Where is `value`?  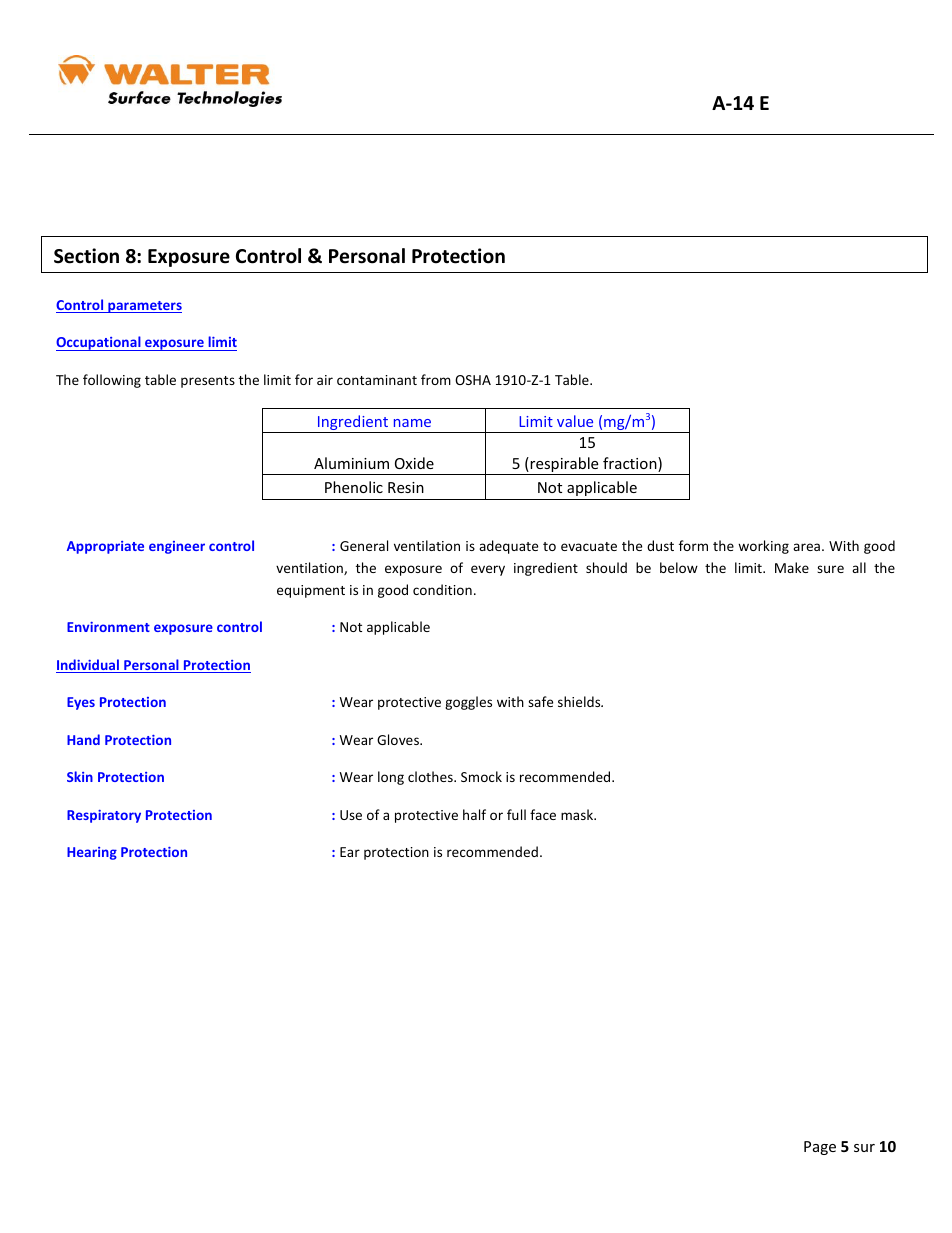 value is located at coordinates (575, 421).
